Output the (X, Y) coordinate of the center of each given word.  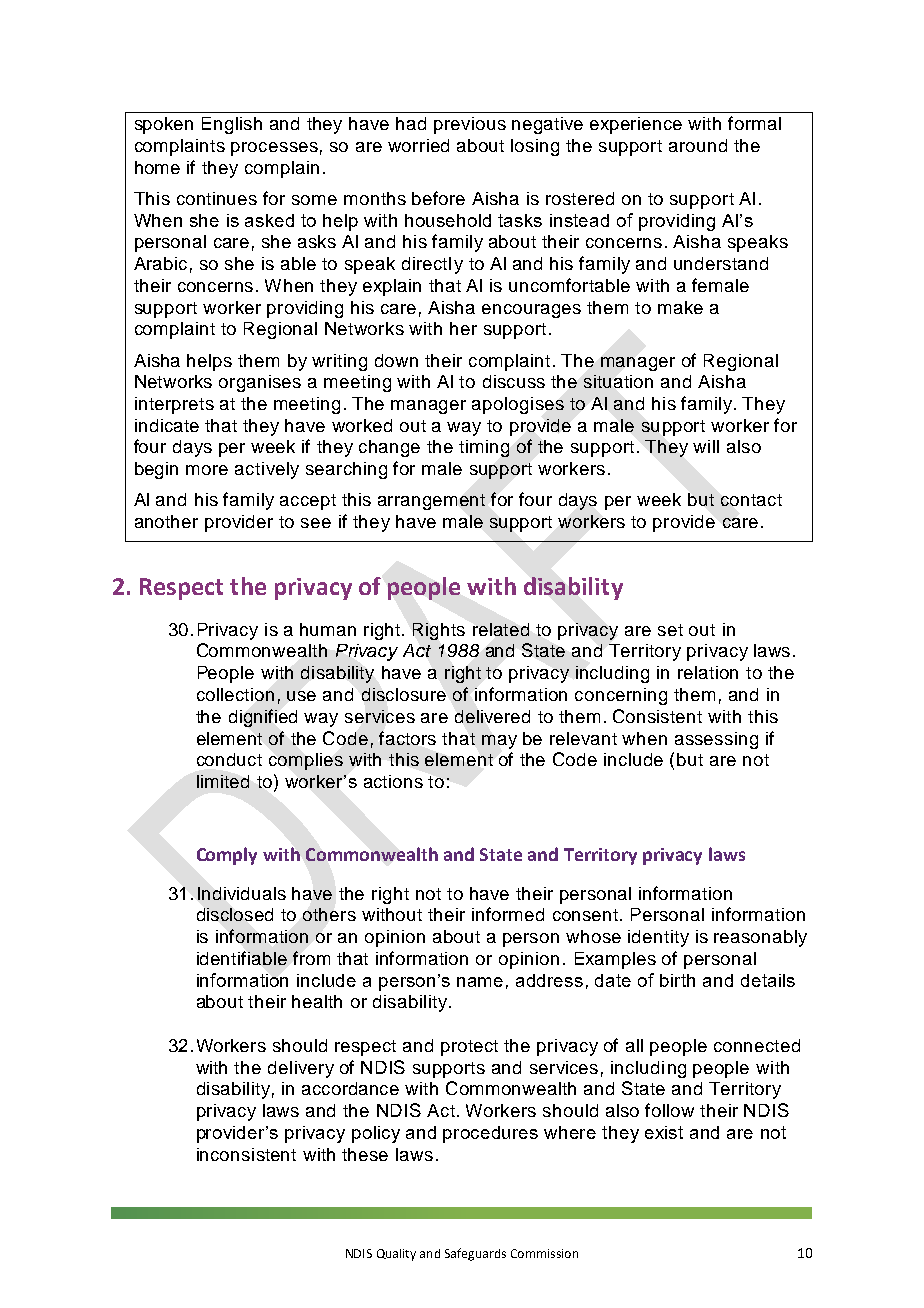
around (698, 145)
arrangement (431, 502)
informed (508, 914)
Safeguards (475, 1254)
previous (470, 125)
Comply (227, 856)
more (207, 470)
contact (751, 500)
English (232, 125)
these (365, 1154)
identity (658, 938)
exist (664, 1132)
